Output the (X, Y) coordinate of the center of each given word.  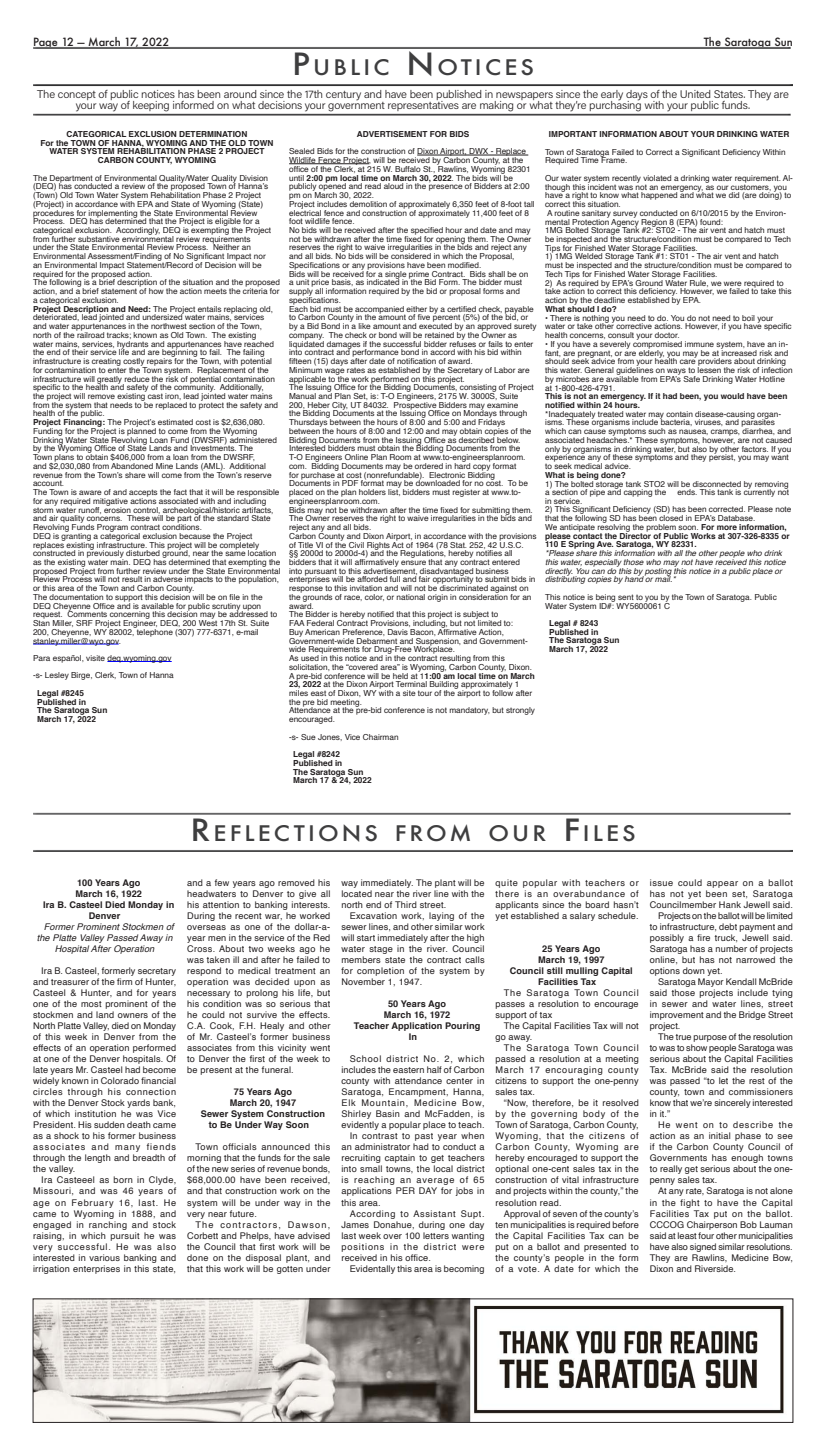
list (394, 491)
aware (90, 492)
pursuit (125, 1236)
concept (77, 95)
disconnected (717, 484)
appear (722, 884)
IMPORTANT (573, 134)
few (221, 882)
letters (436, 1235)
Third (406, 904)
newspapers (523, 97)
